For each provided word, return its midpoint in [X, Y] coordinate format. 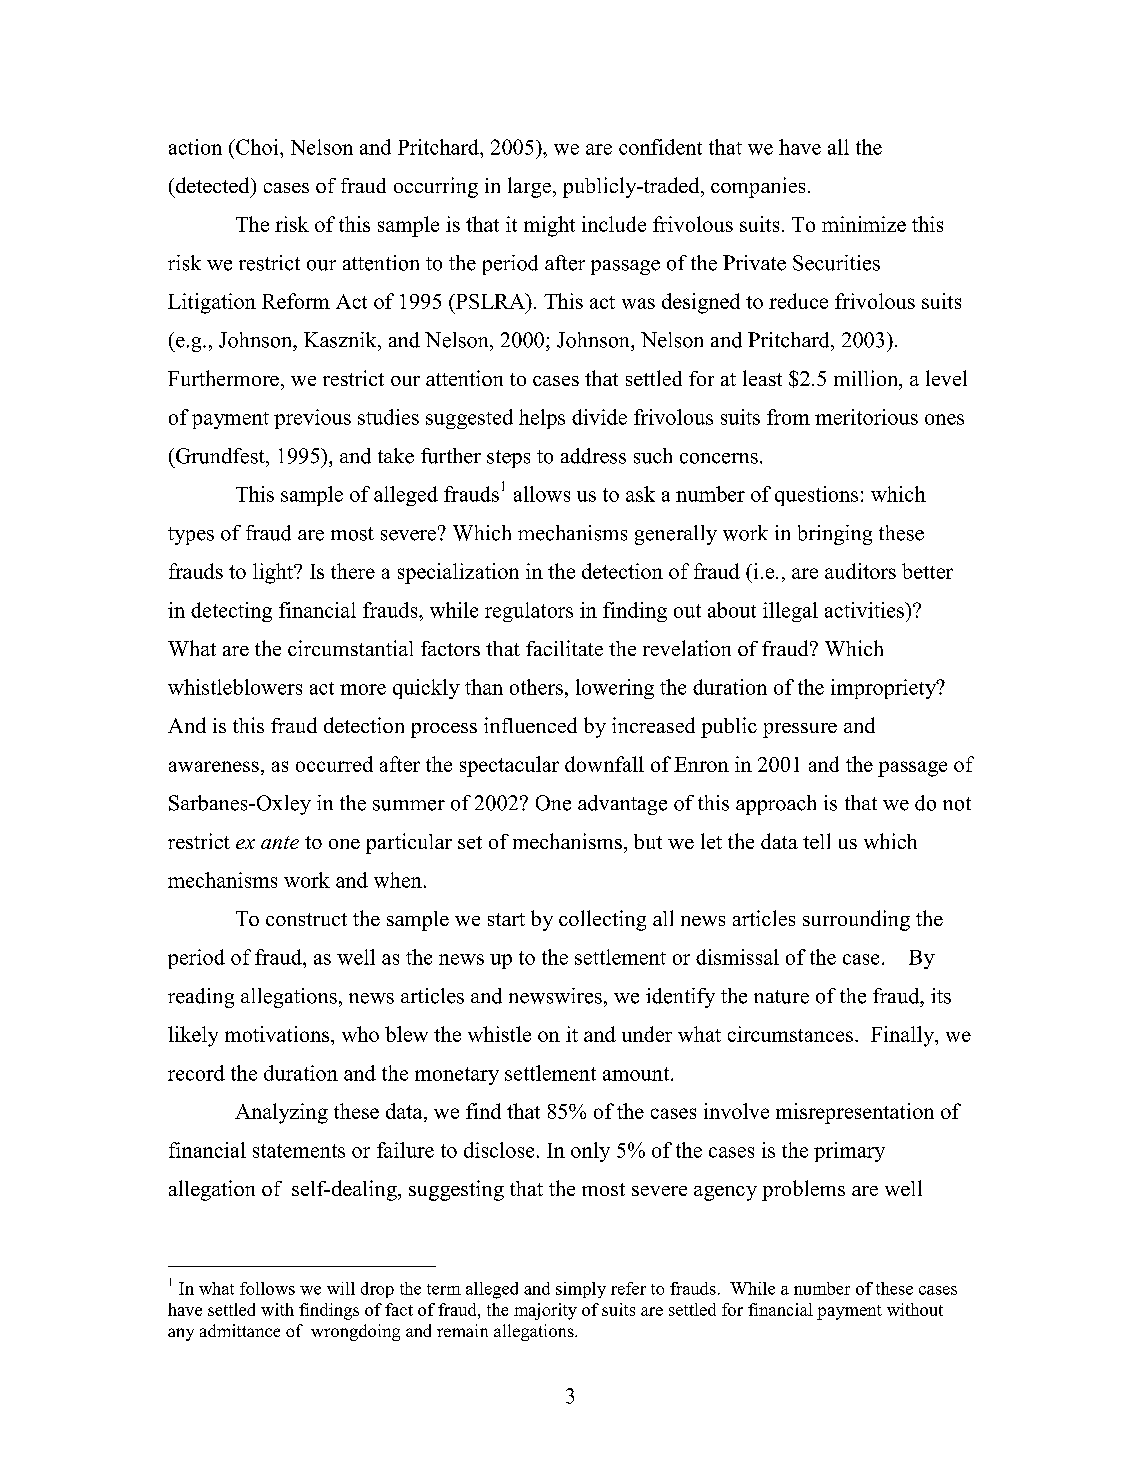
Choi [257, 147]
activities [865, 610]
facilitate [564, 648]
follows [267, 1288]
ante [280, 842]
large [529, 187]
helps [542, 419]
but [648, 841]
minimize [864, 224]
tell [816, 841]
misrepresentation [855, 1113]
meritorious [866, 417]
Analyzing [281, 1113]
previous [312, 419]
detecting [231, 612]
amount [637, 1074]
